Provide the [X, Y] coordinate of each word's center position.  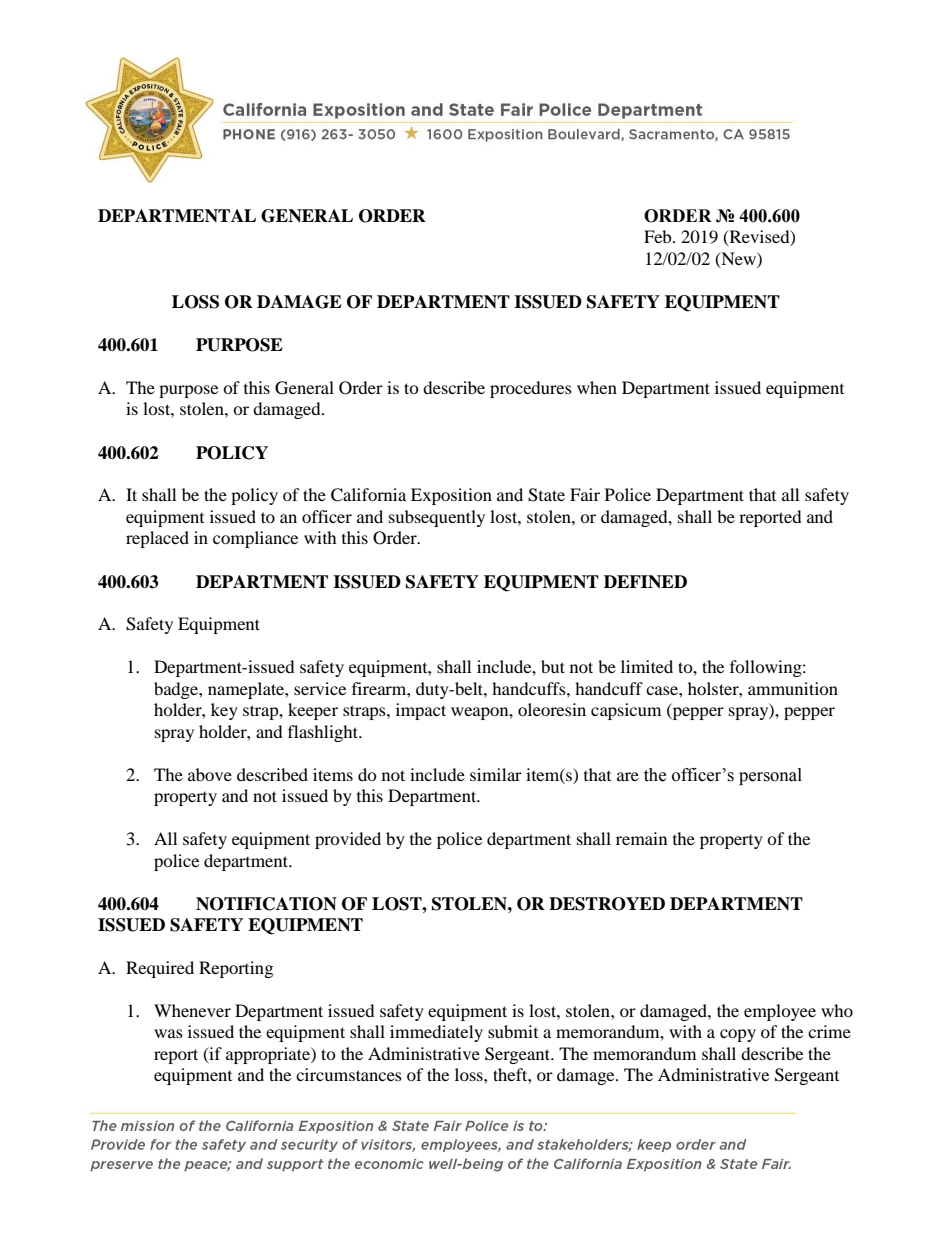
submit [513, 1031]
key [224, 711]
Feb [659, 236]
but [553, 666]
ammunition [793, 688]
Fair [585, 494]
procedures [531, 389]
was [168, 1033]
